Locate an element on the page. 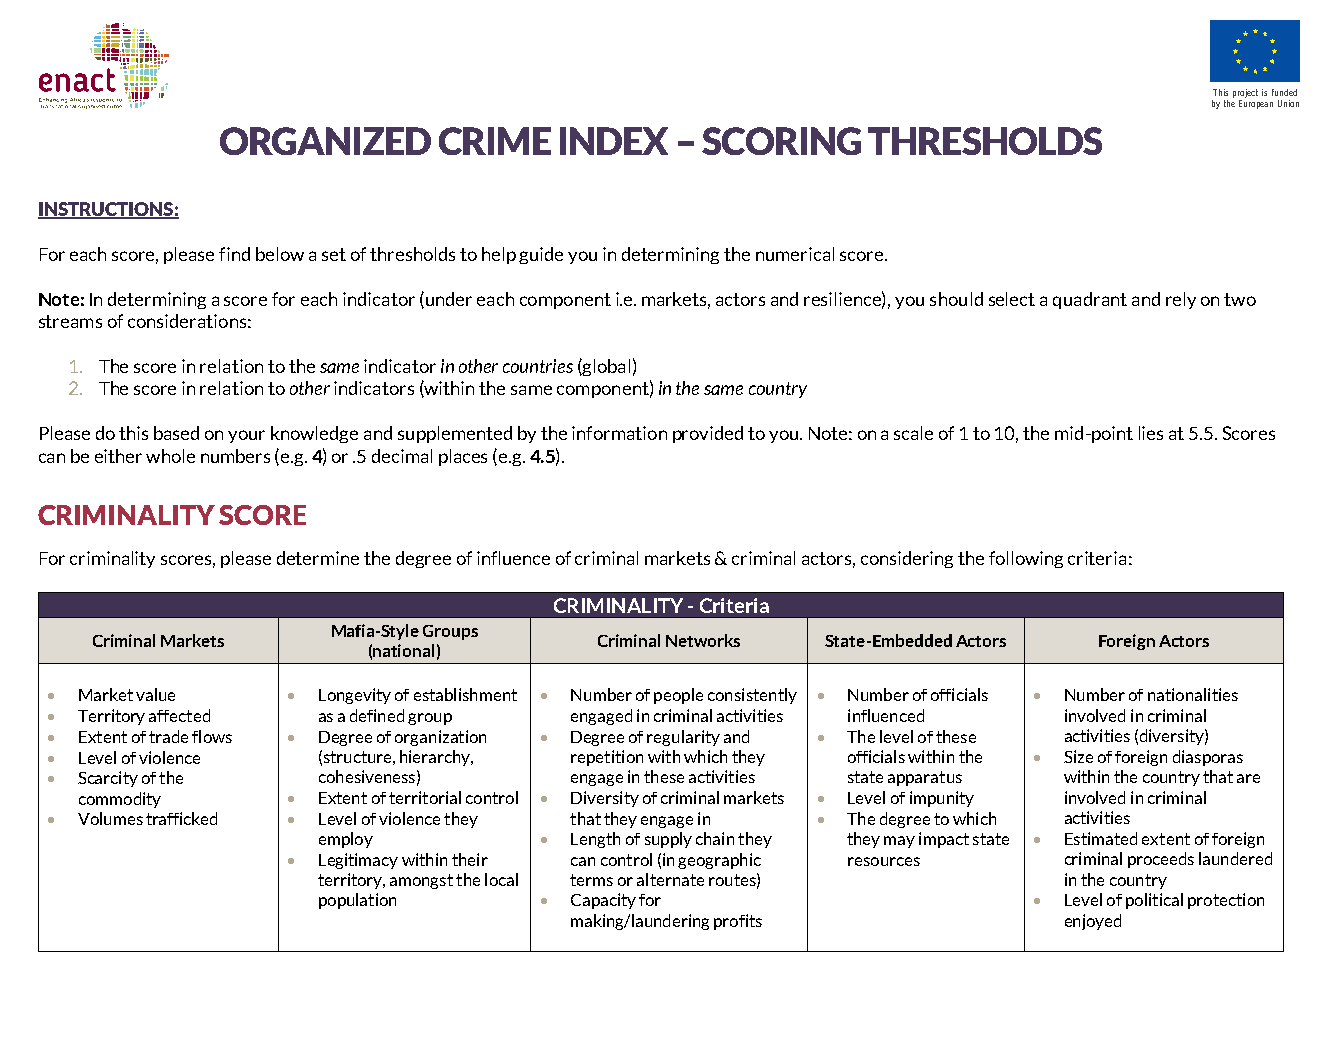 The height and width of the page is (1039, 1344). find is located at coordinates (234, 254).
